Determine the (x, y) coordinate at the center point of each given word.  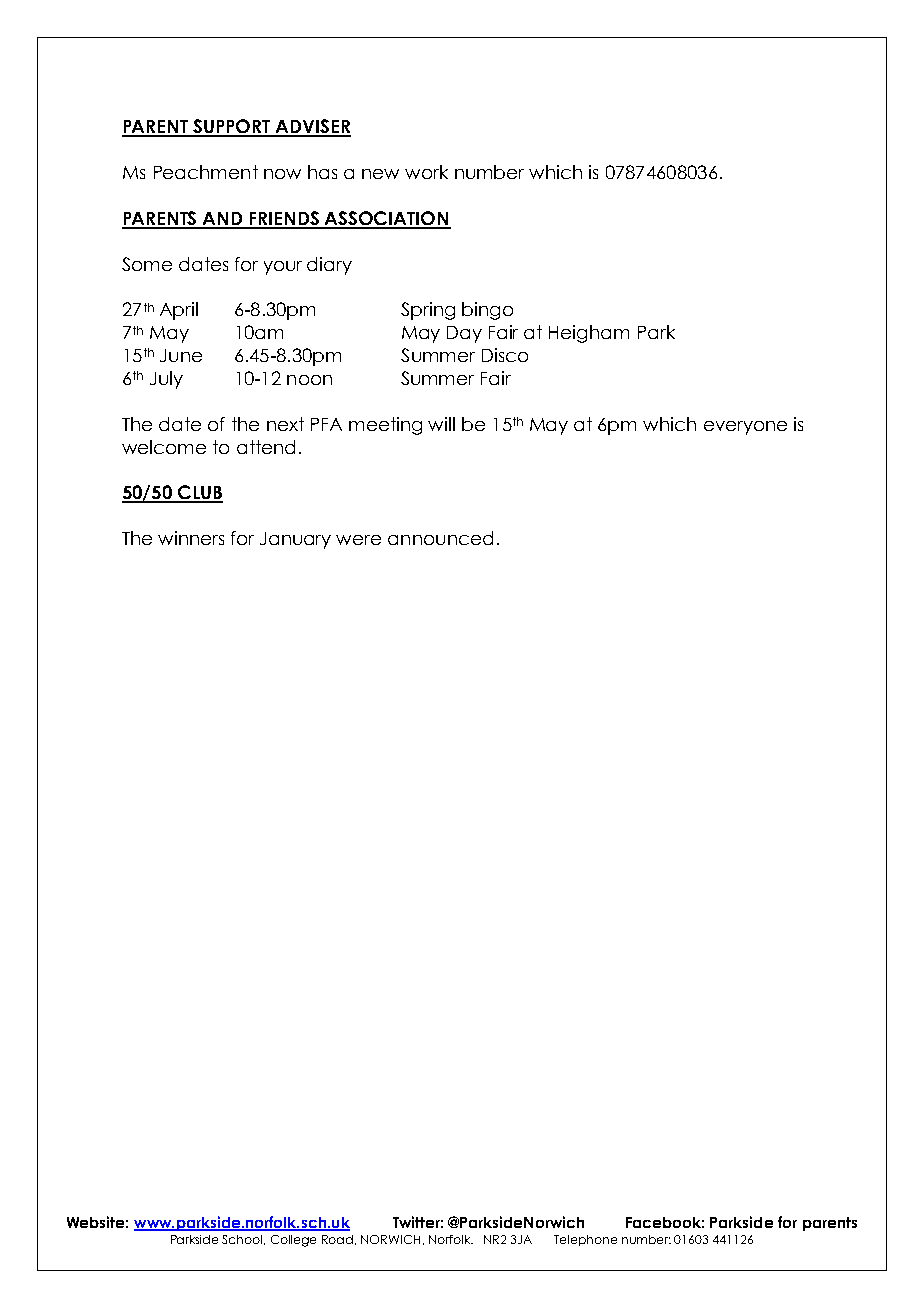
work (426, 172)
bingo (487, 311)
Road (339, 1240)
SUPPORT (232, 127)
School (243, 1240)
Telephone (585, 1240)
